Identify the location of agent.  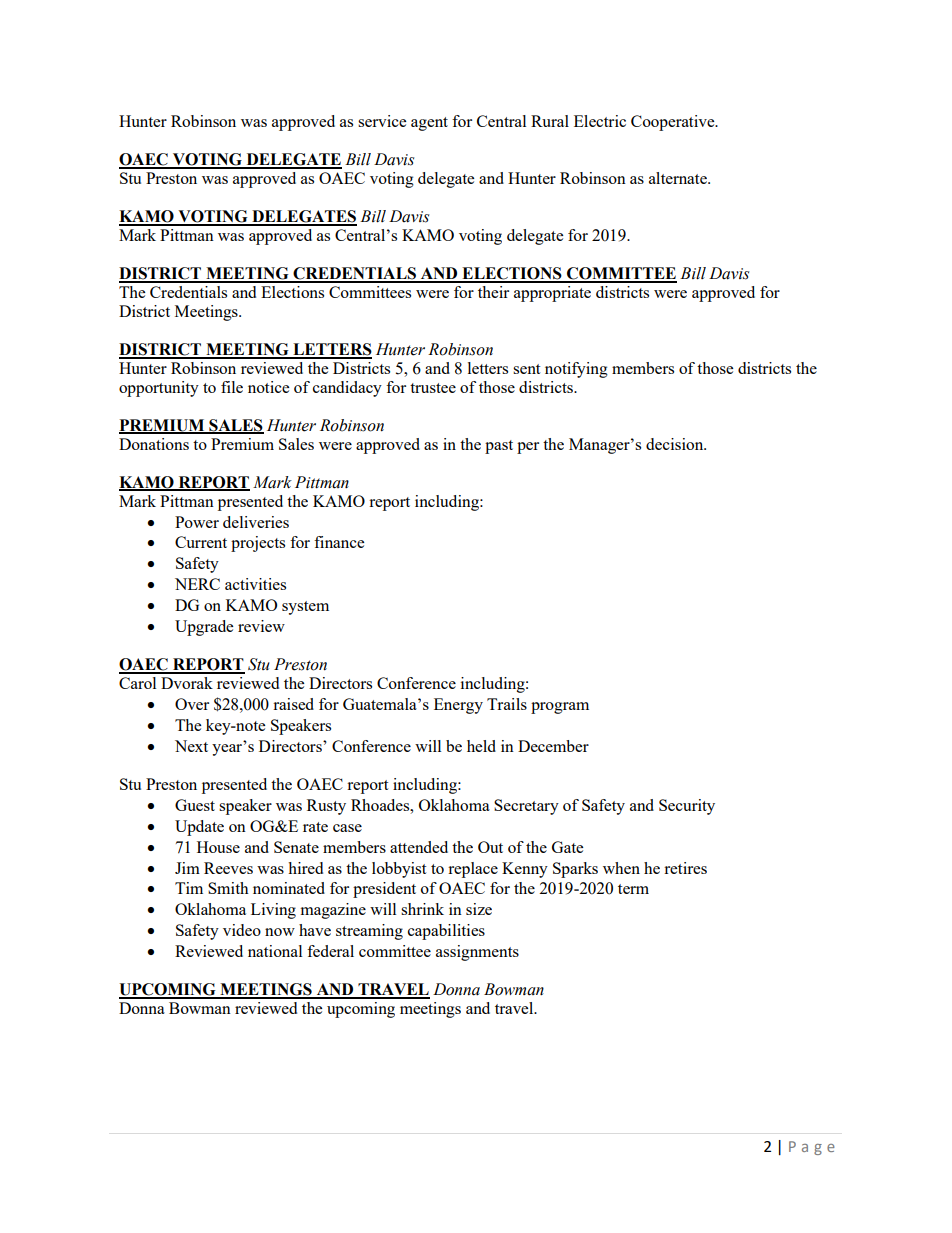
(429, 124).
